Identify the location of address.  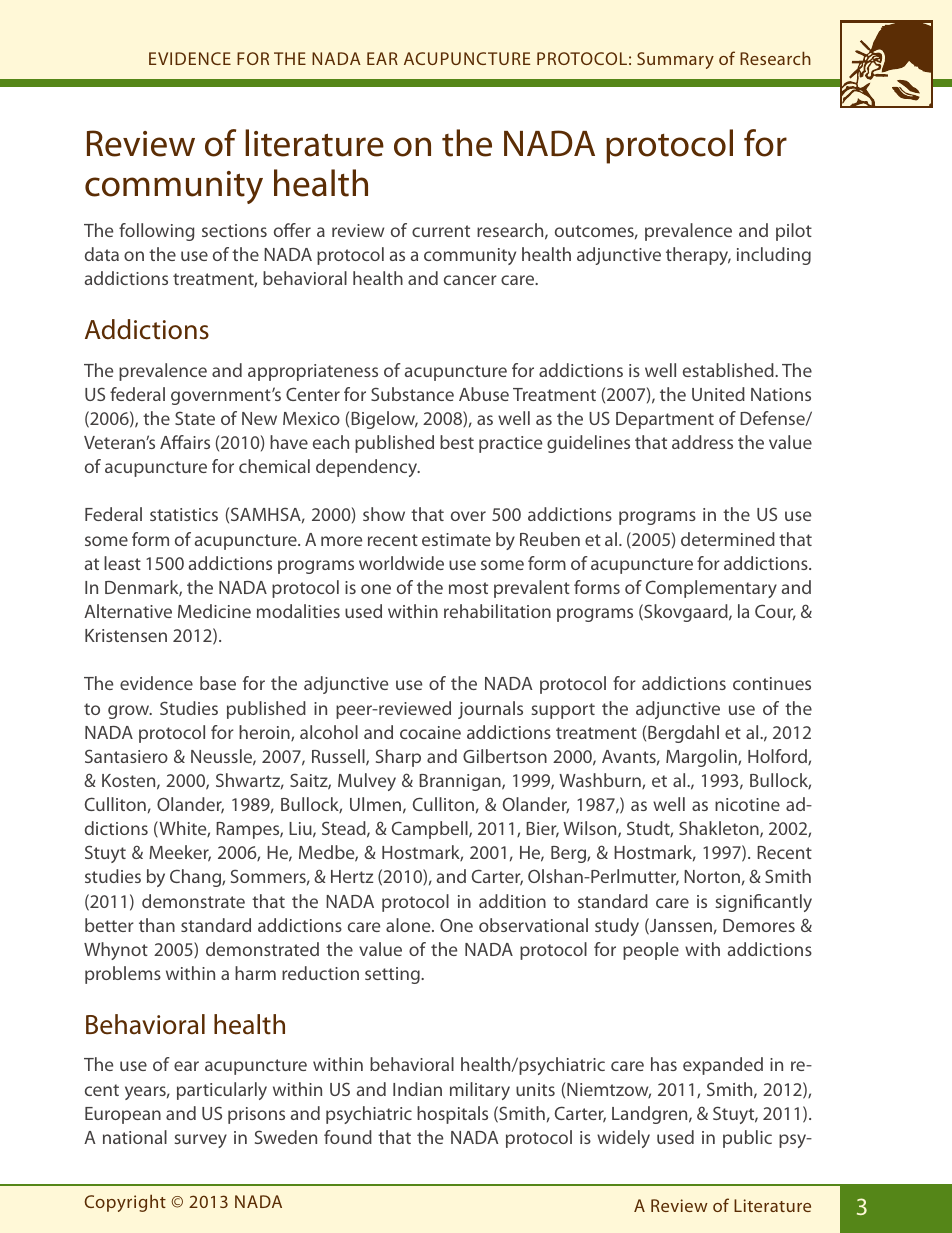
(702, 442).
